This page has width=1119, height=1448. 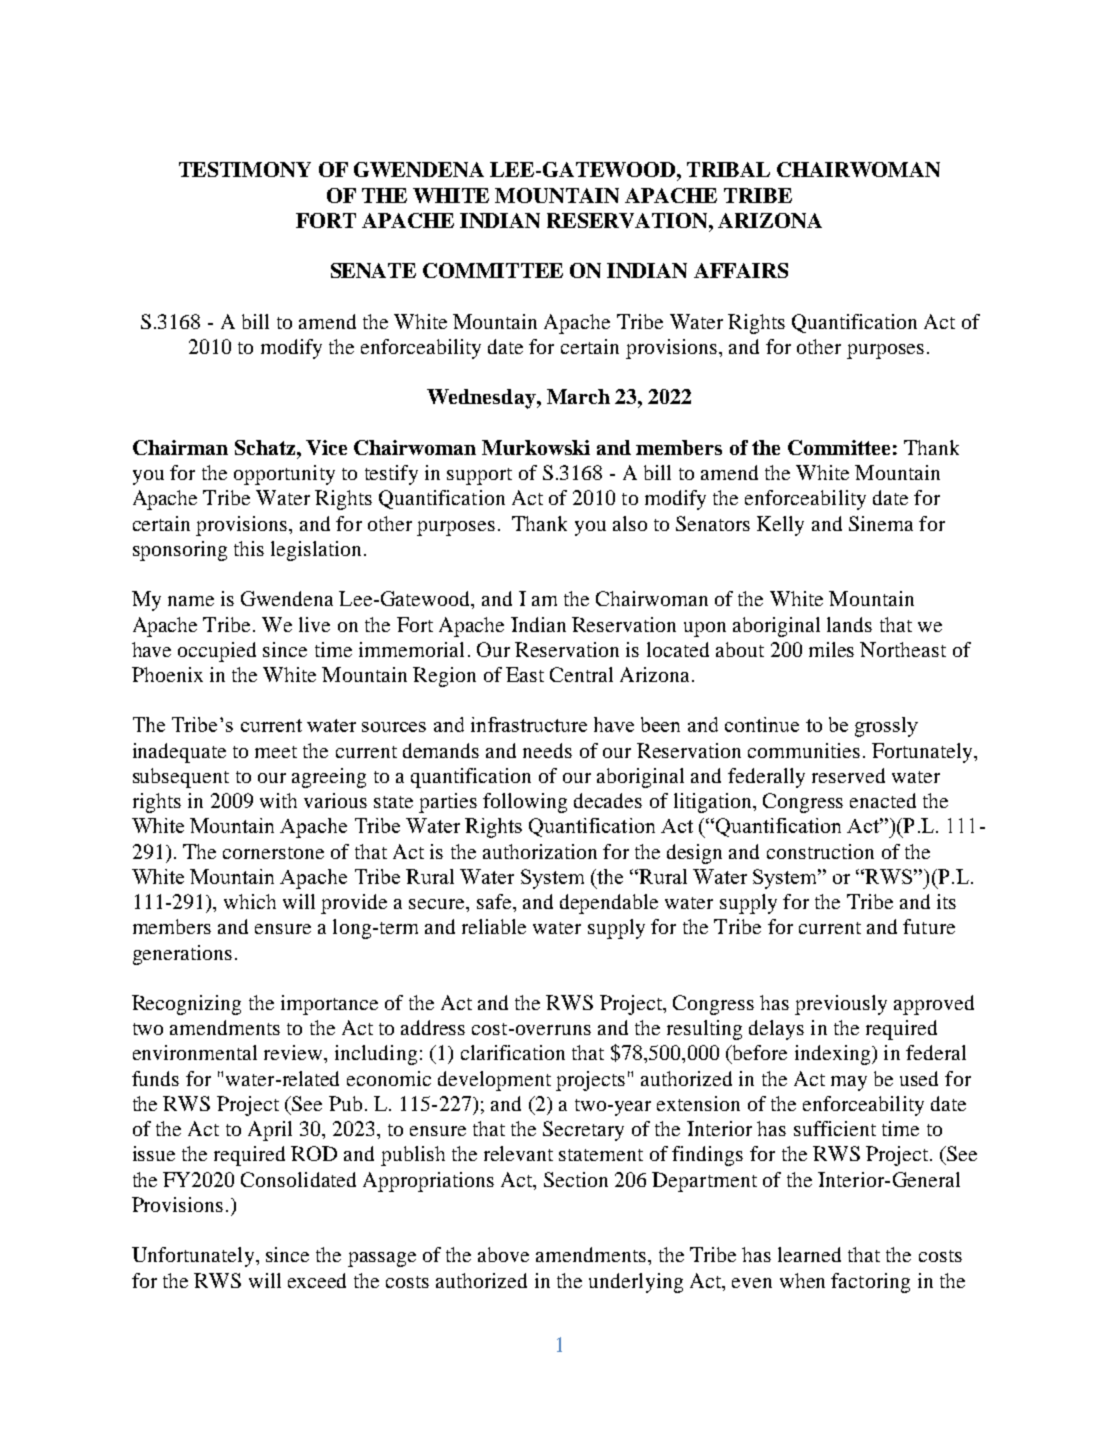 I want to click on clarification, so click(x=513, y=1052).
